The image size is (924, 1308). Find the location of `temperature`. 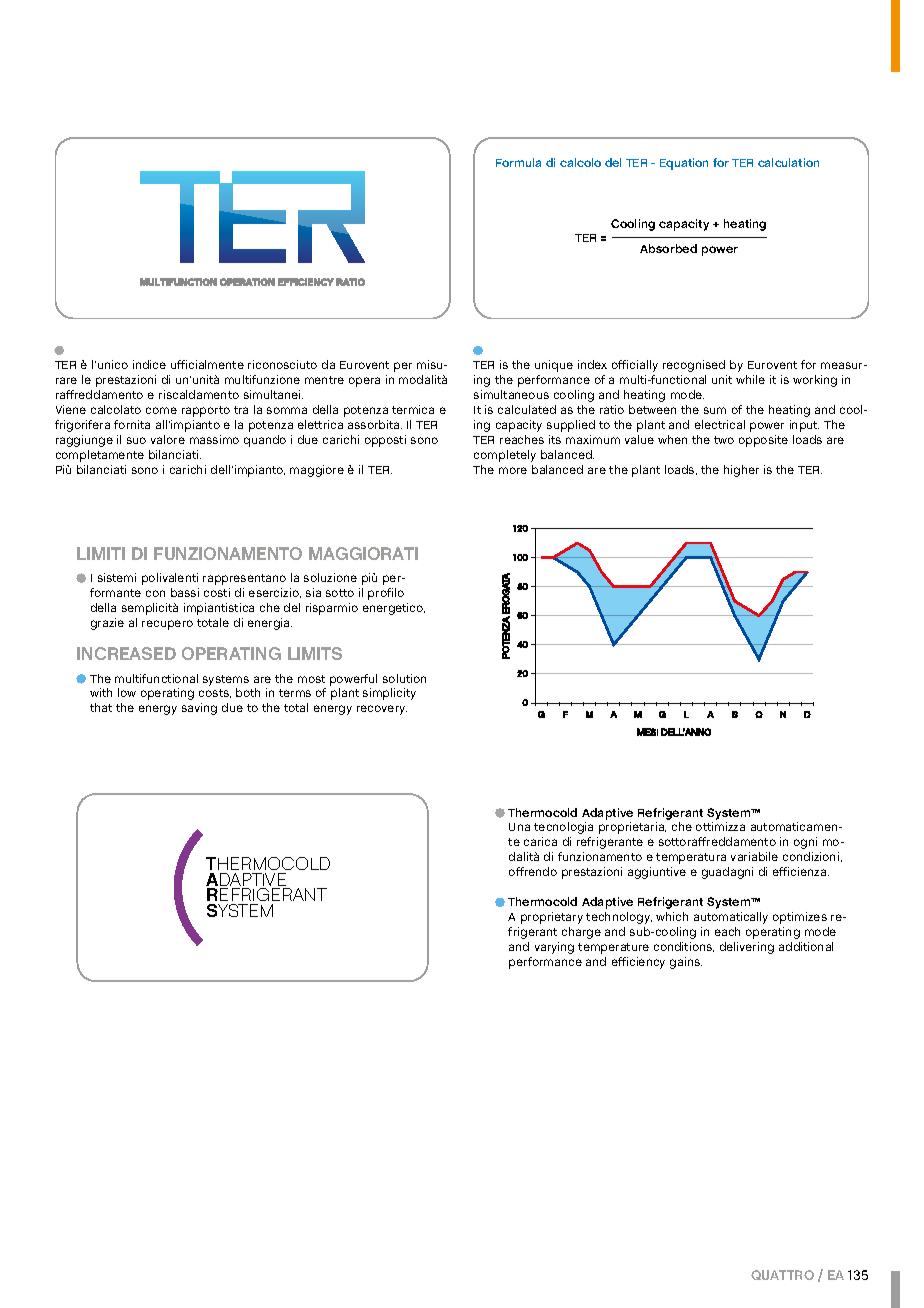

temperature is located at coordinates (613, 948).
